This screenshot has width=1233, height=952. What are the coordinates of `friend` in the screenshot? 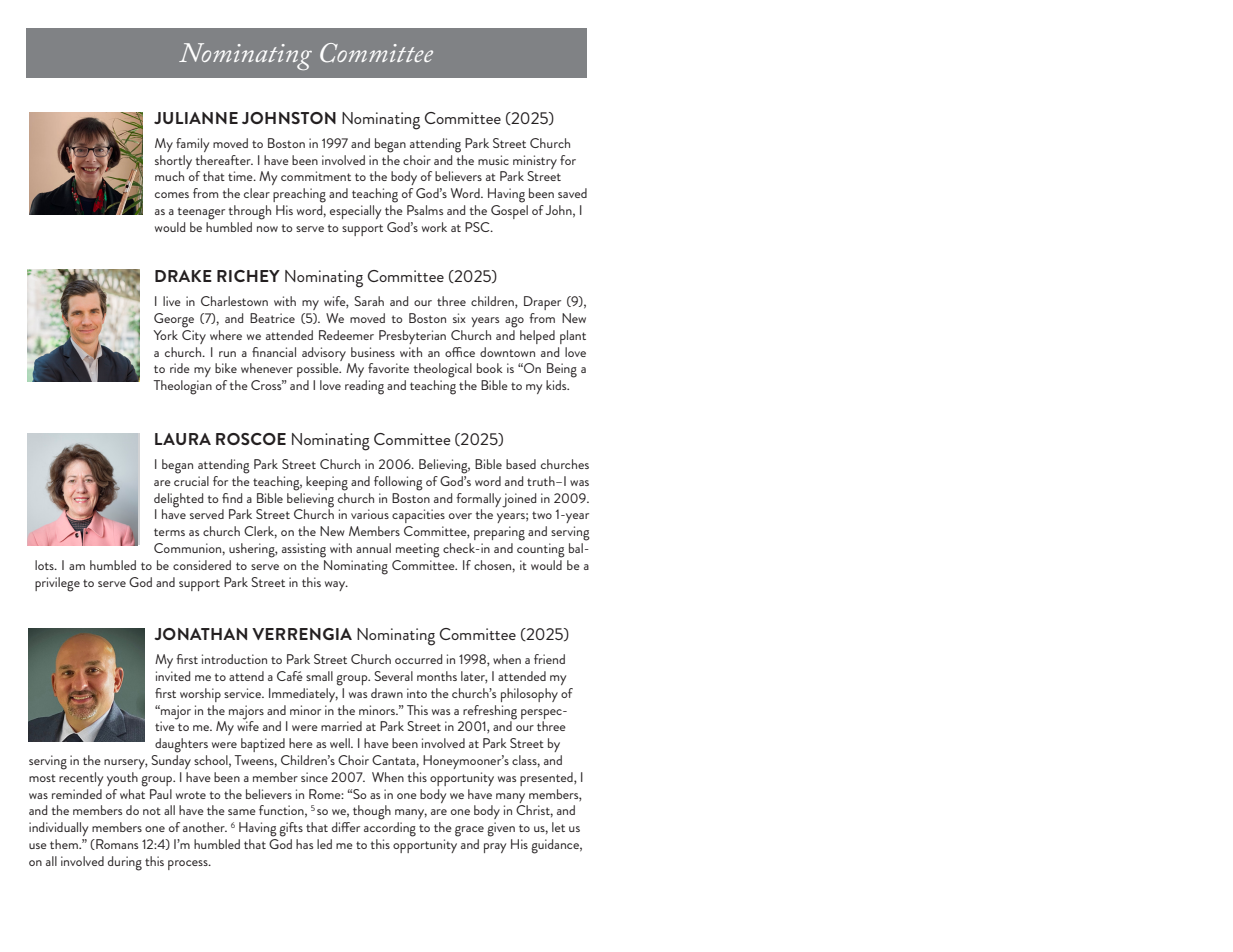 It's located at (549, 659).
